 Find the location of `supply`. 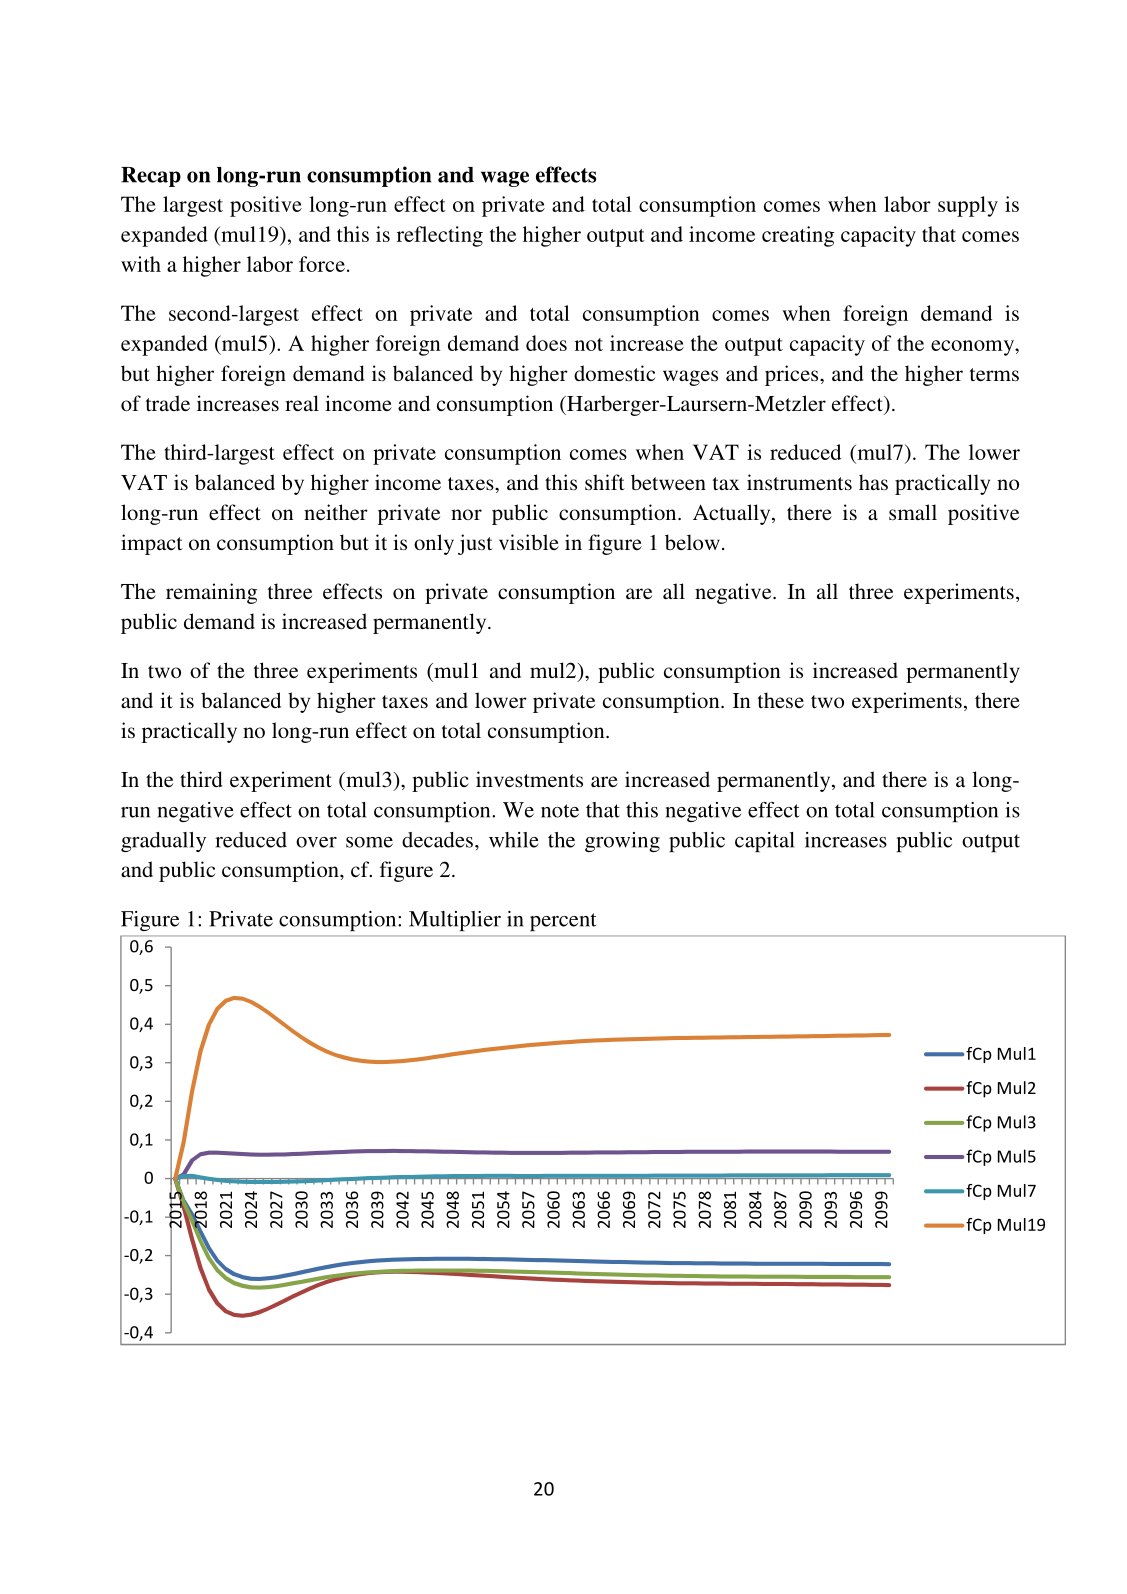

supply is located at coordinates (968, 206).
